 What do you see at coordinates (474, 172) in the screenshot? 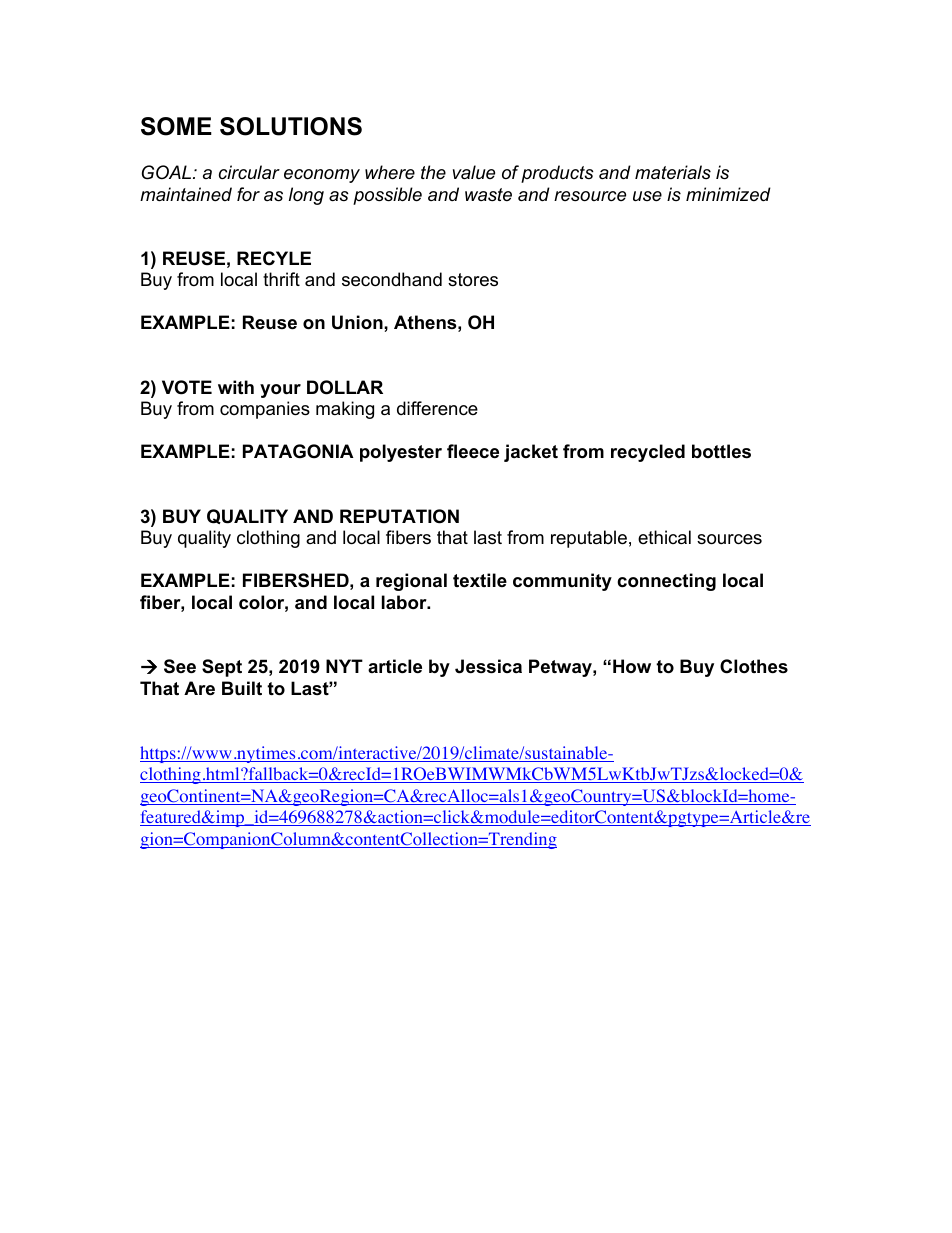
I see `value` at bounding box center [474, 172].
